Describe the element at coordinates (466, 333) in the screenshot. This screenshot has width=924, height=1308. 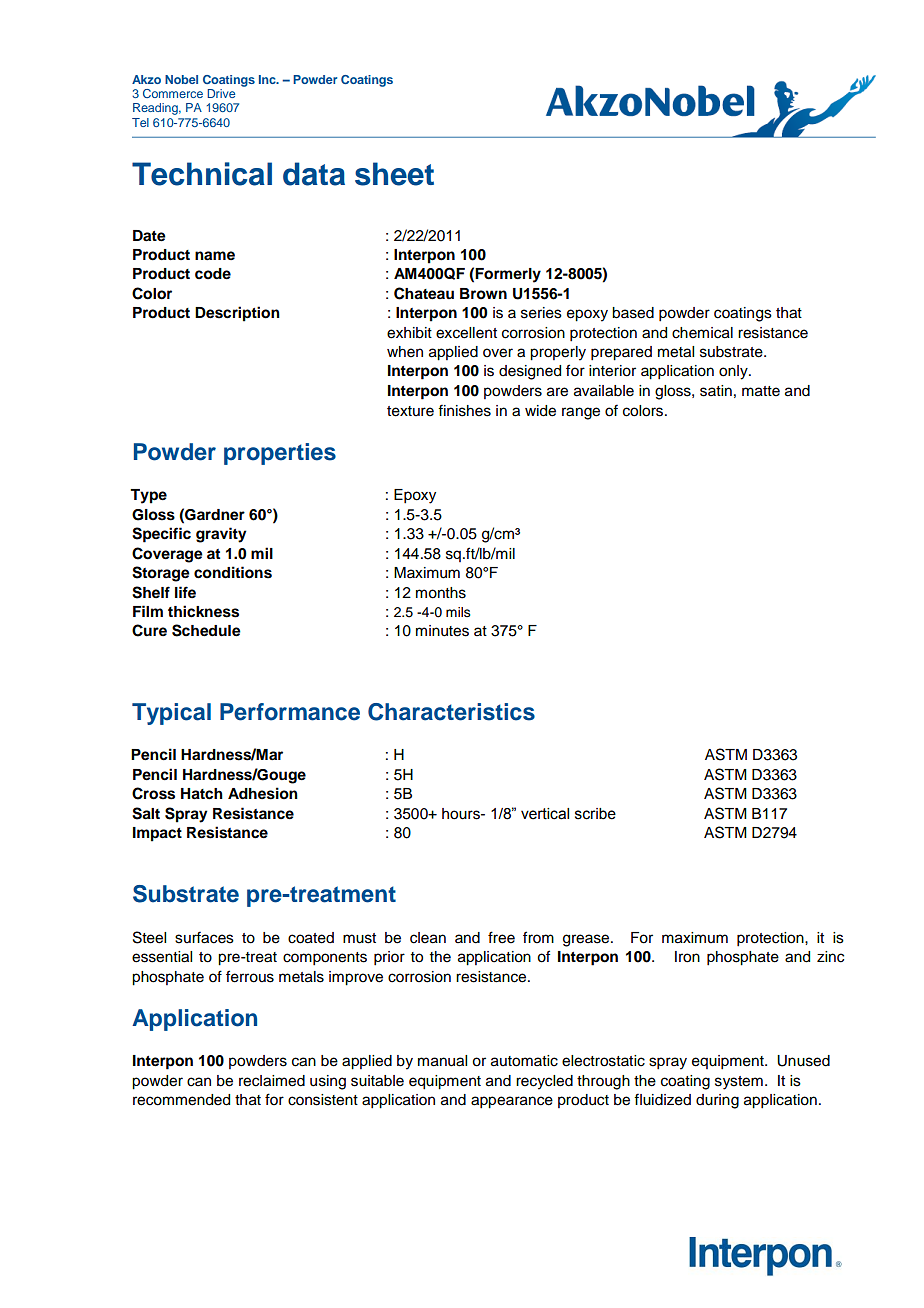
I see `excellent` at that location.
